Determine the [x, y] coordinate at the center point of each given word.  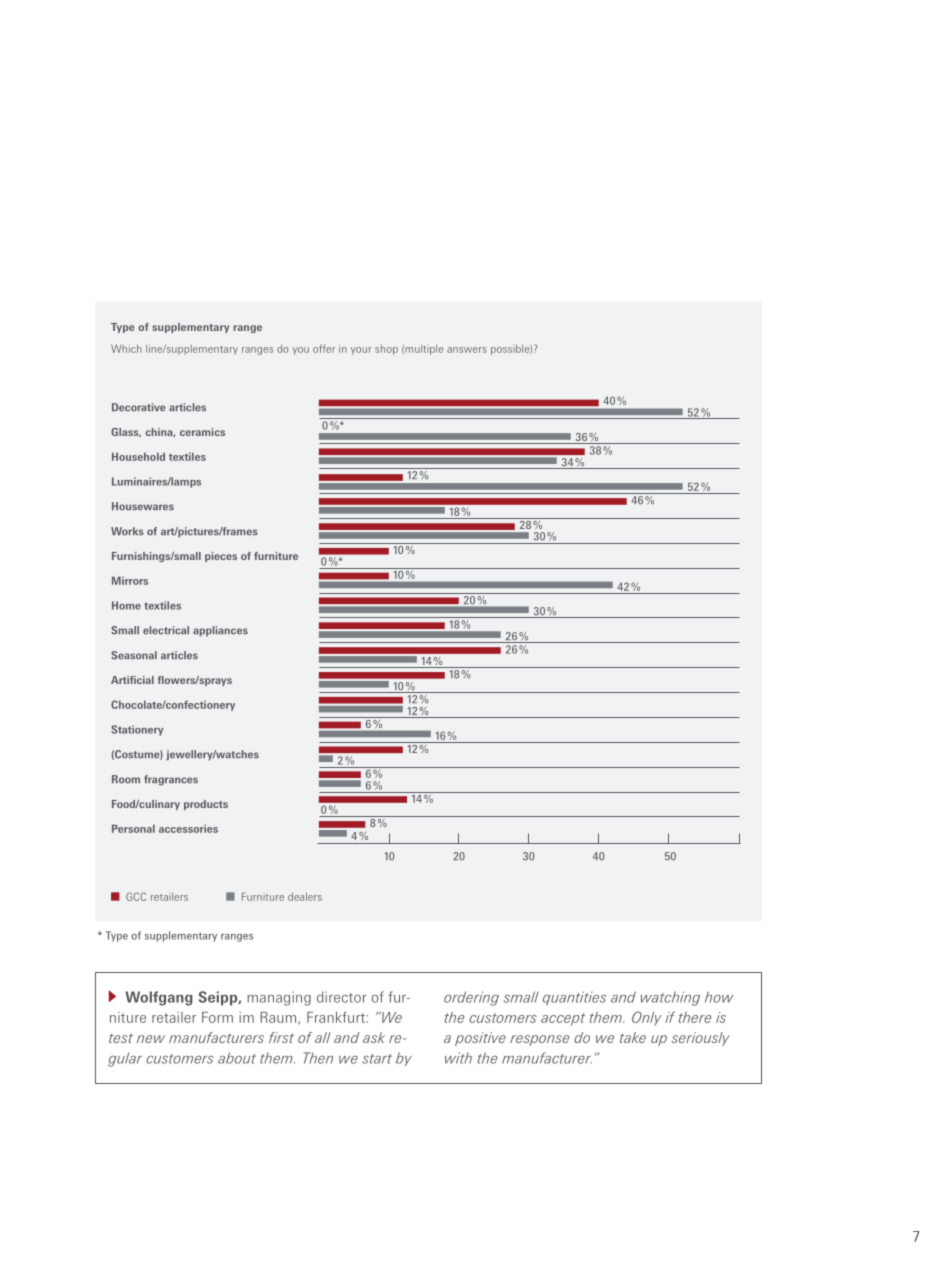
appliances [220, 631]
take [633, 1037]
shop [386, 350]
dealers [305, 897]
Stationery [137, 730]
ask [374, 1037]
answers [467, 350]
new [151, 1039]
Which [126, 349]
